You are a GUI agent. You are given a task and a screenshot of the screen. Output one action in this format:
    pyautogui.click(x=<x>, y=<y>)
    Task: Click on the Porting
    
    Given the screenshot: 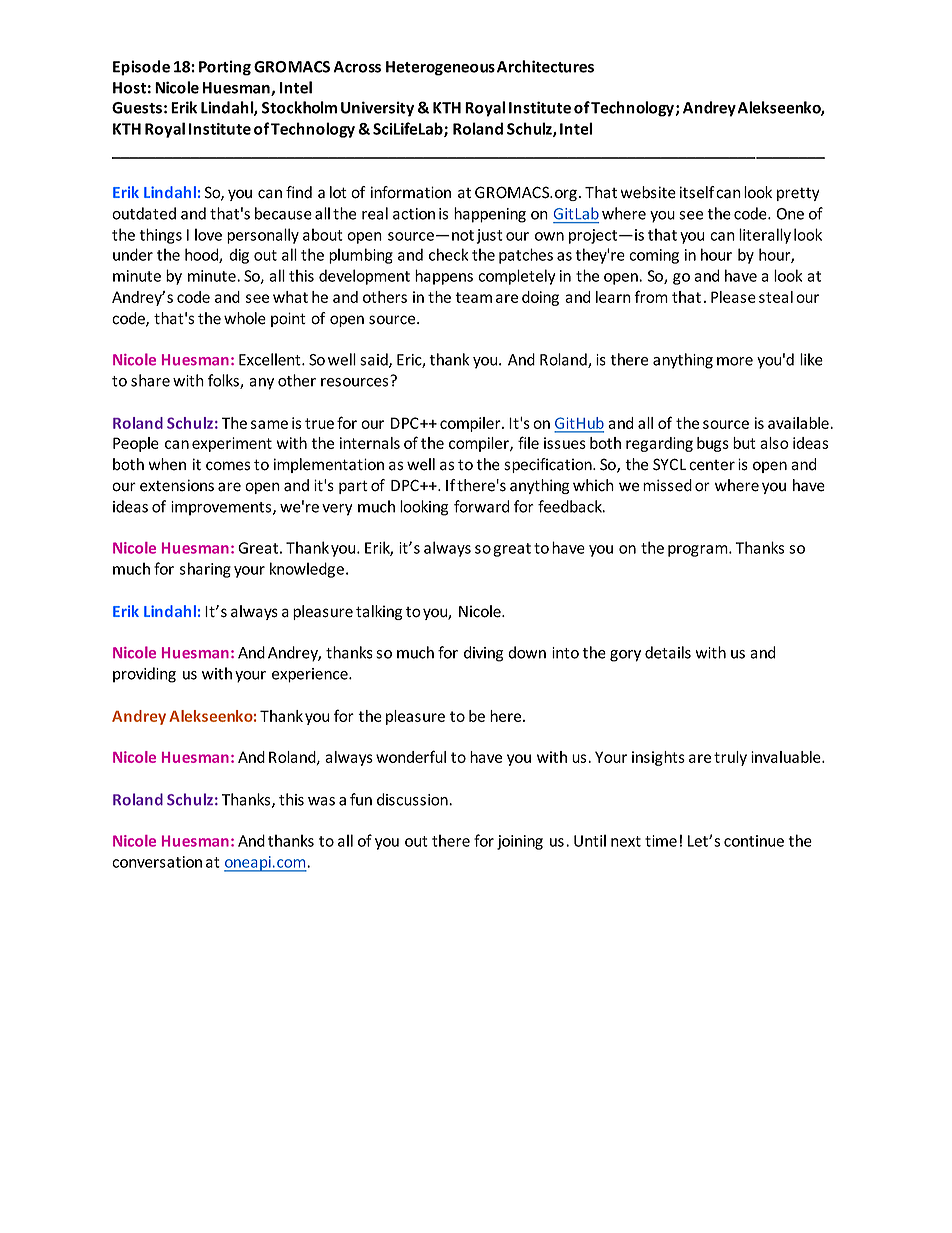 What is the action you would take?
    pyautogui.click(x=225, y=68)
